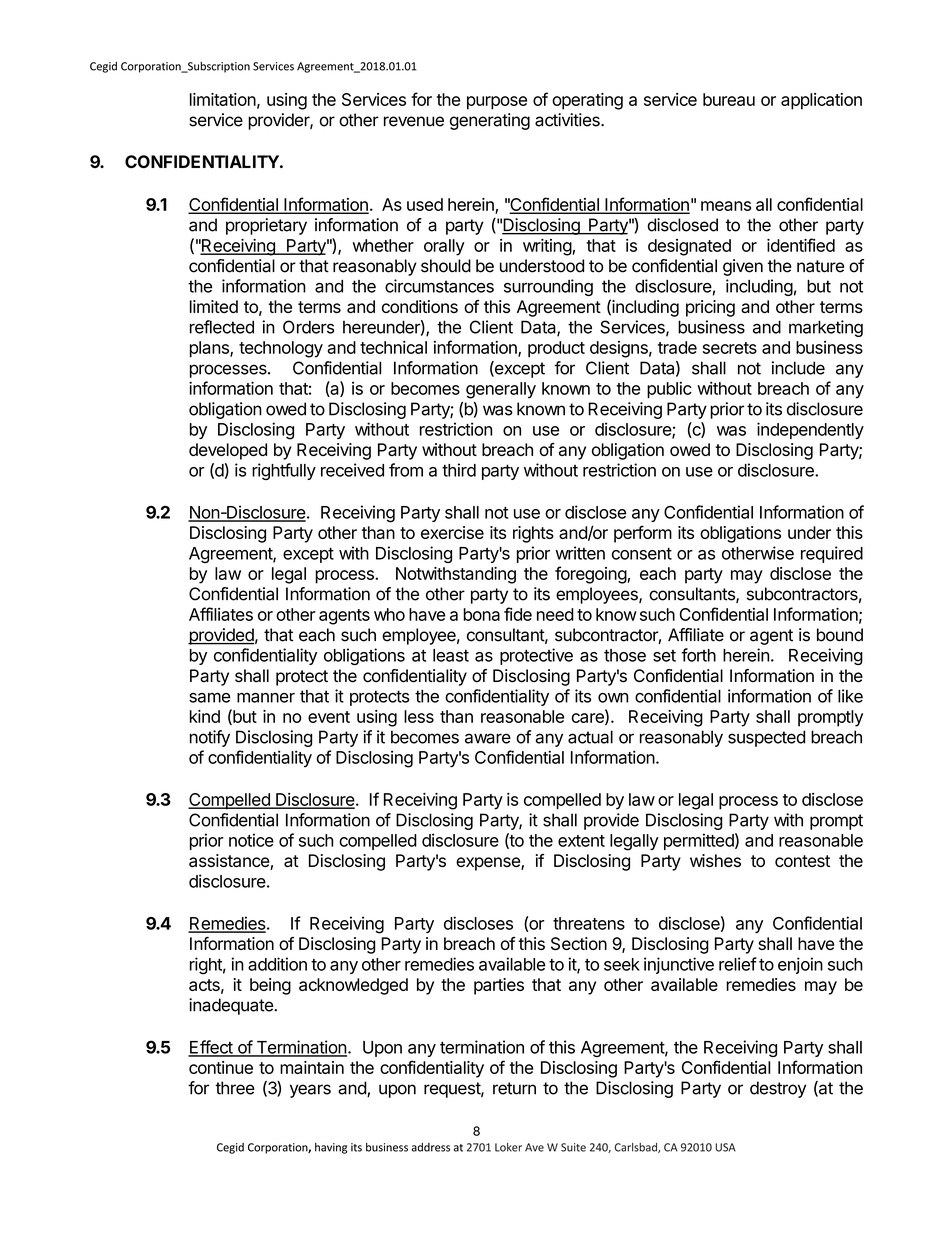  Describe the element at coordinates (488, 738) in the screenshot. I see `aware` at that location.
